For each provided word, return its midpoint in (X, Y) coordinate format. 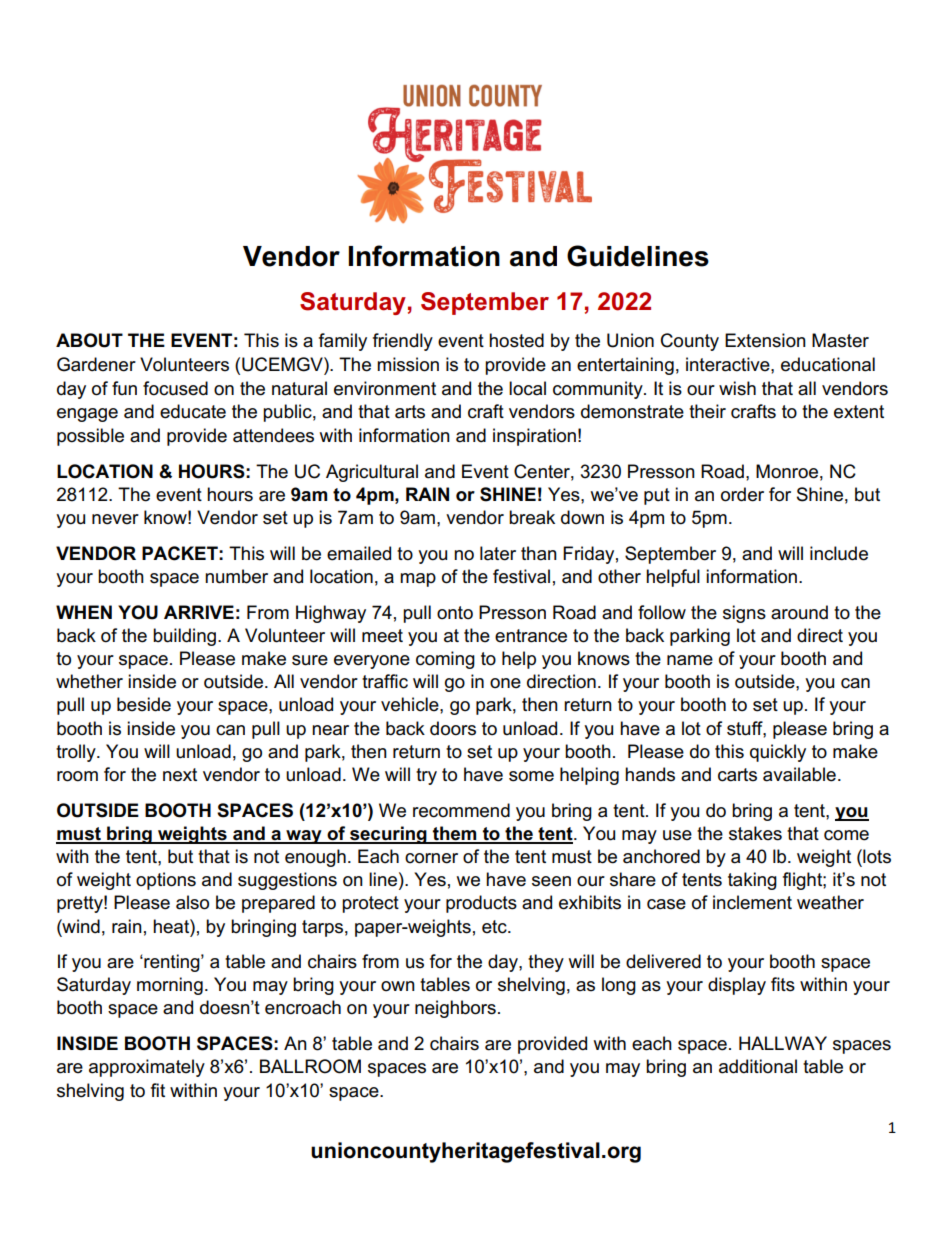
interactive (729, 364)
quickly (778, 753)
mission (408, 364)
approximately (147, 1068)
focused (175, 388)
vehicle (411, 704)
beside (144, 704)
